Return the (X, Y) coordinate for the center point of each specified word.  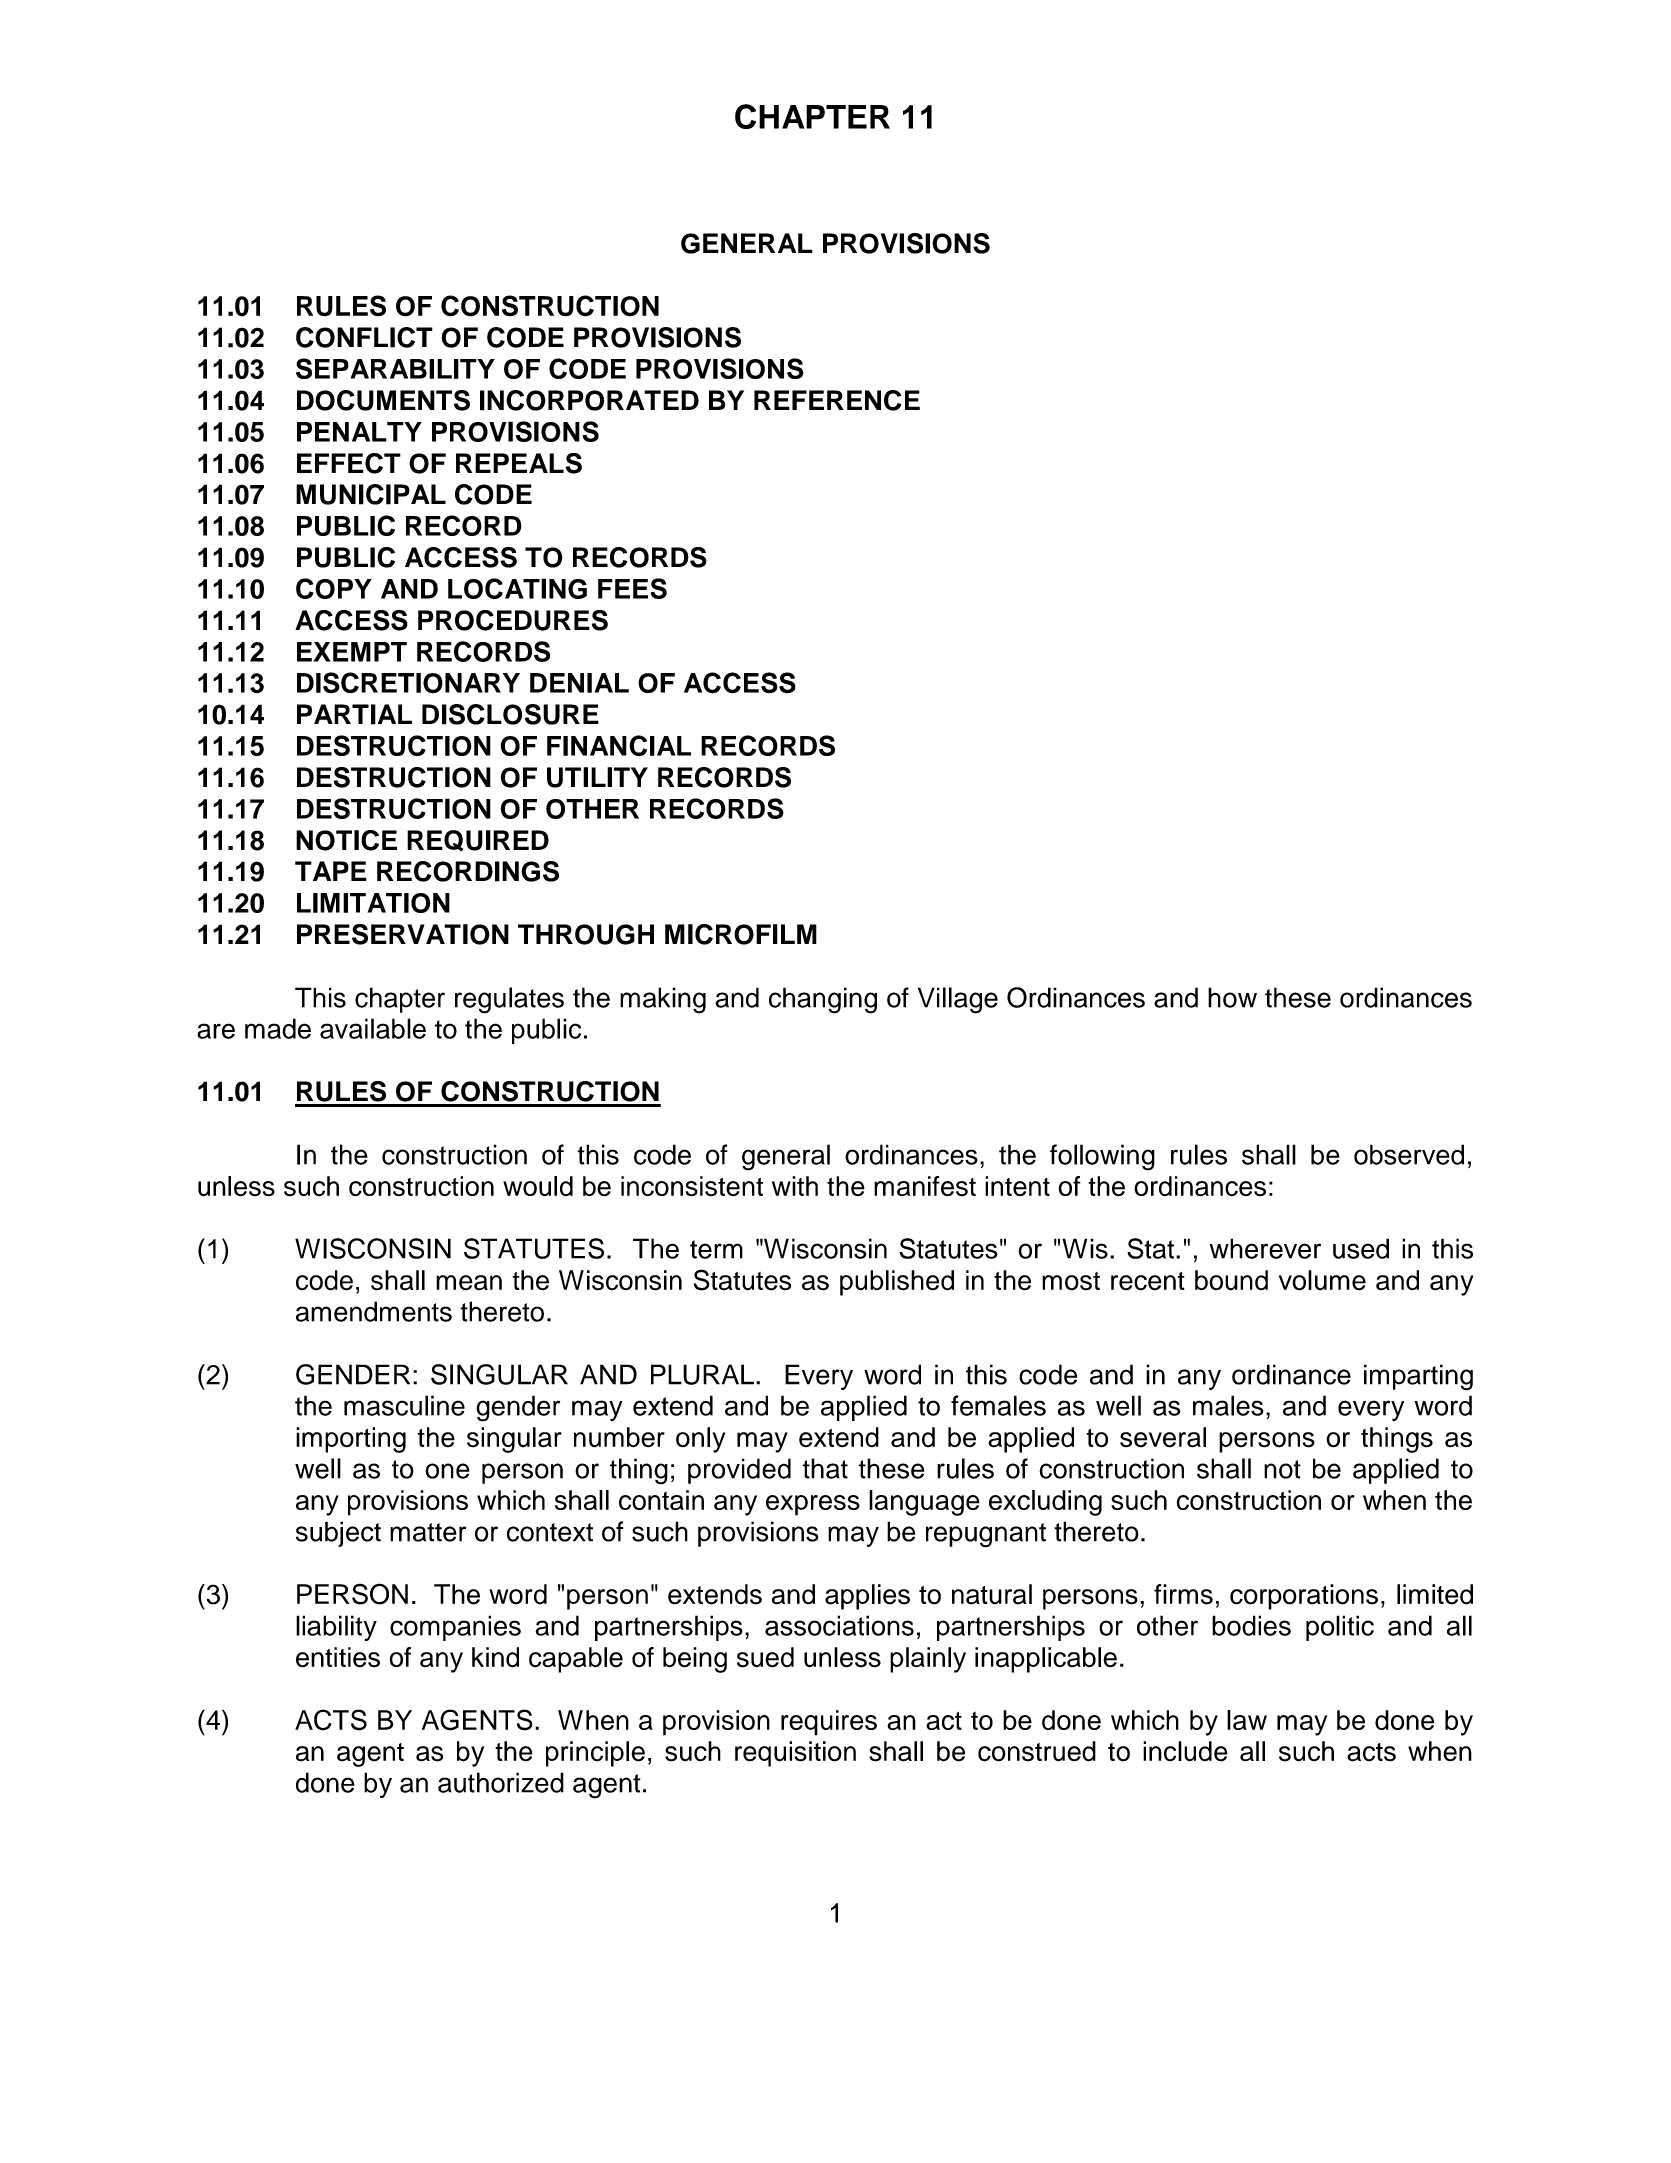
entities (338, 1657)
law (1247, 1720)
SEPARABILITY (395, 368)
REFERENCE (837, 400)
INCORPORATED (589, 400)
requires (829, 1723)
